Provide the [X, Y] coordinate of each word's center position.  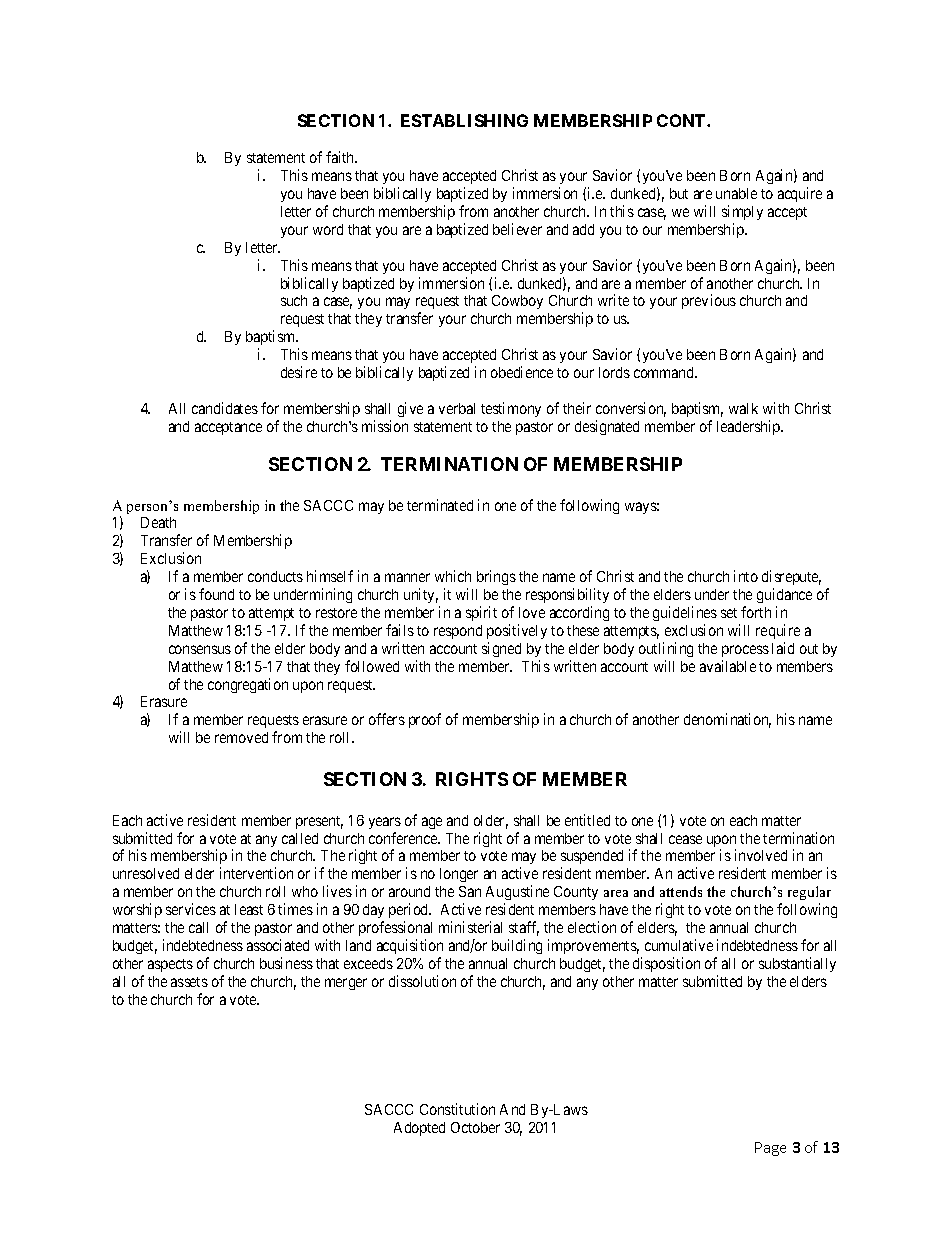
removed [241, 737]
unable [736, 193]
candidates [225, 408]
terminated [440, 505]
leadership [749, 427]
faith [341, 157]
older [491, 822]
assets [189, 982]
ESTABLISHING [464, 120]
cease [685, 839]
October [475, 1127]
